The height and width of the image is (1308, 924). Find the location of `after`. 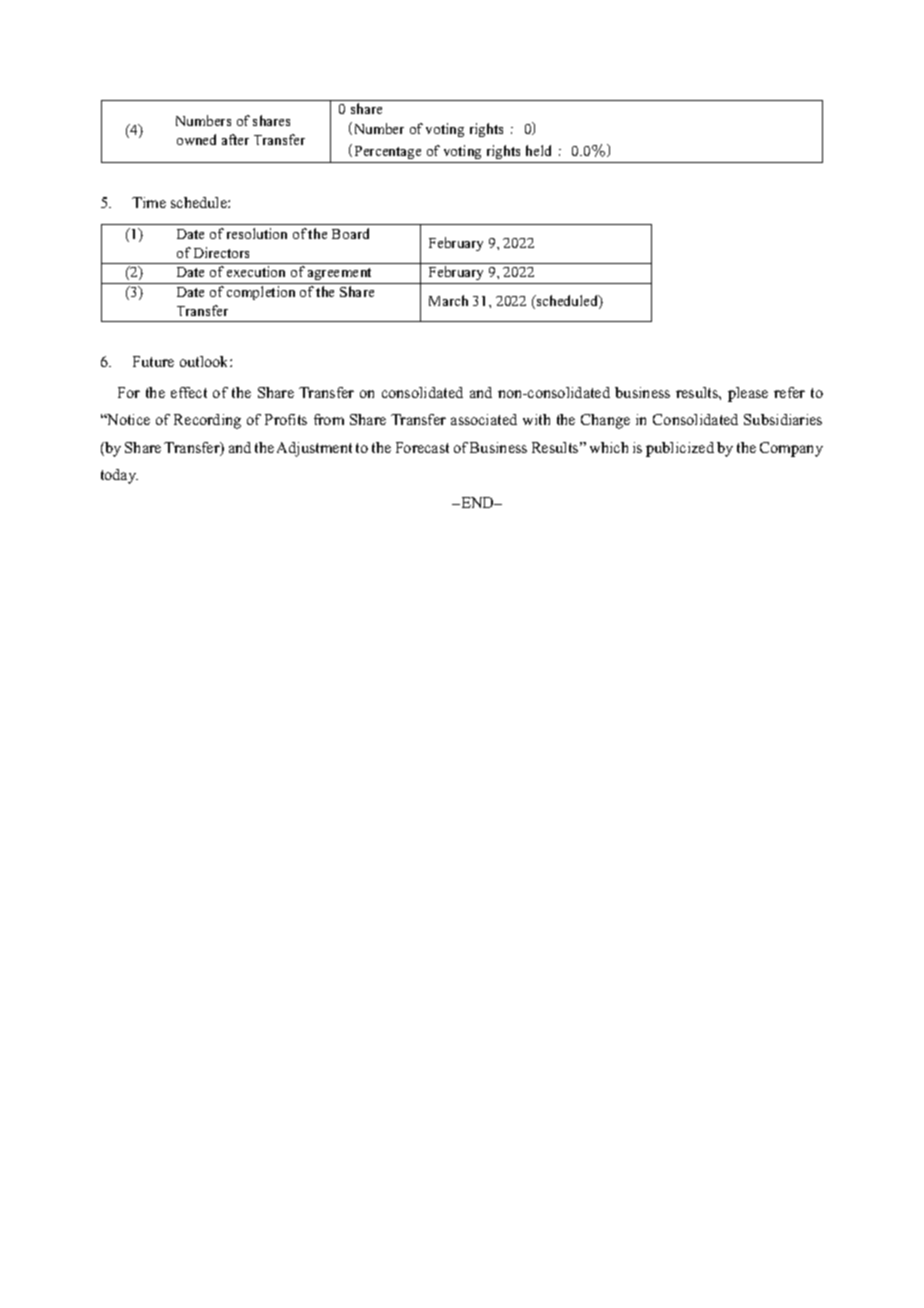

after is located at coordinates (235, 139).
